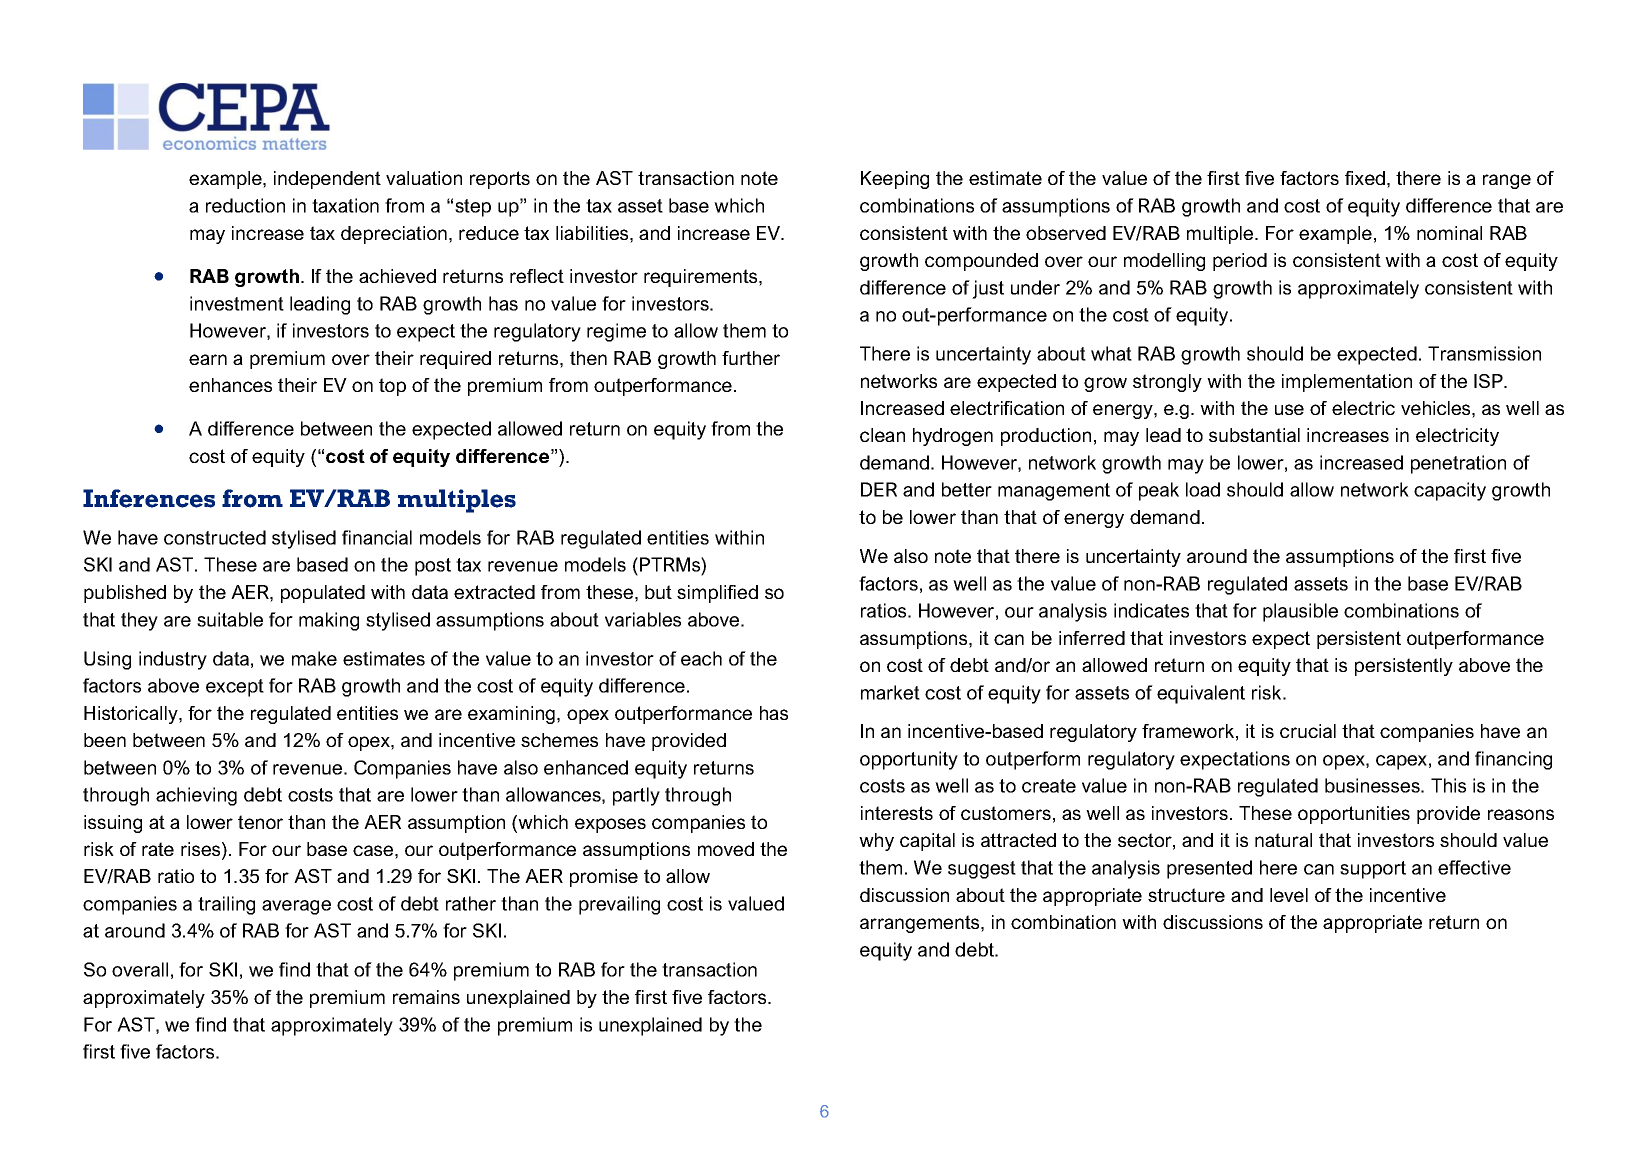 The width and height of the page is (1649, 1166). I want to click on tenor, so click(260, 822).
